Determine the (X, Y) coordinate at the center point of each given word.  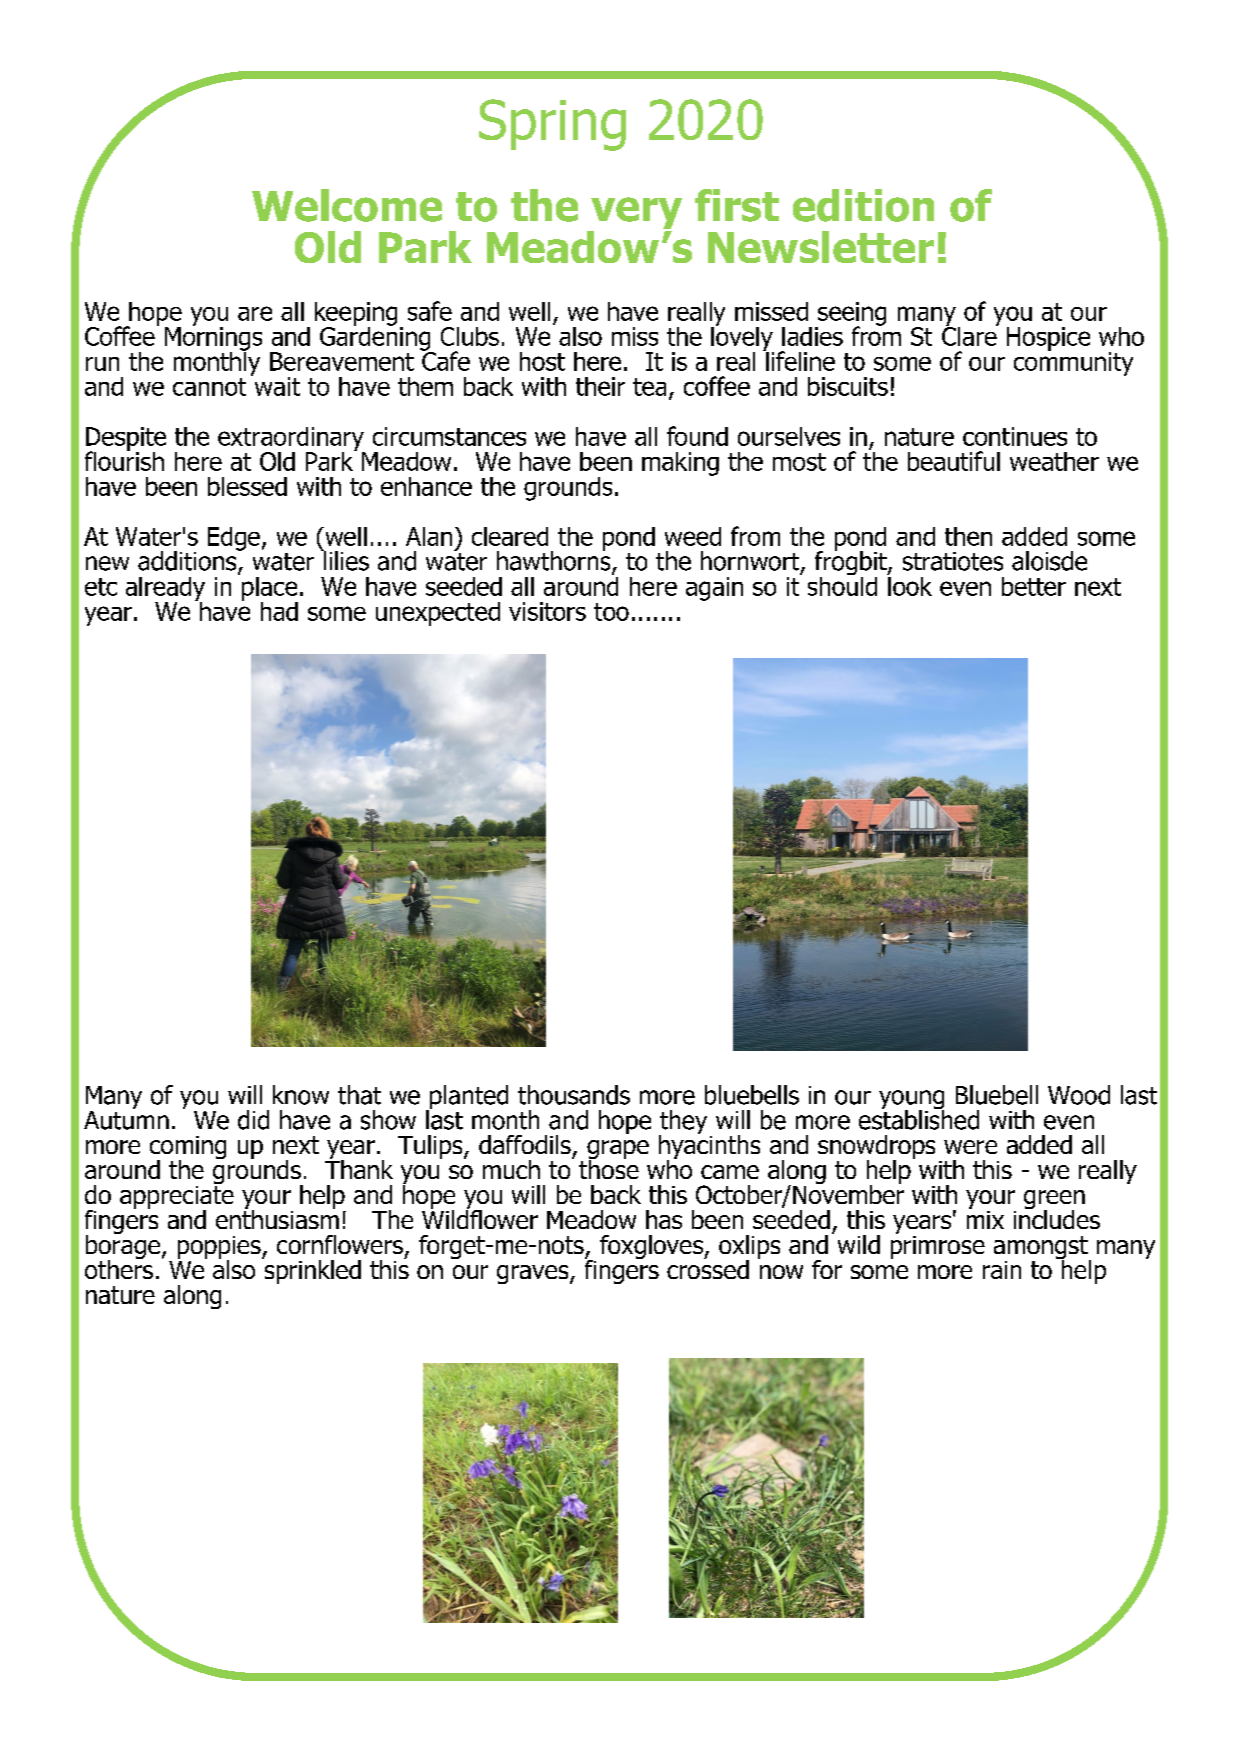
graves (534, 1274)
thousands (574, 1095)
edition (863, 205)
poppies (220, 1248)
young (911, 1101)
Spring (552, 125)
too (611, 612)
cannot (209, 387)
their (600, 386)
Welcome (347, 205)
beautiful (954, 461)
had (279, 611)
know (301, 1095)
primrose (938, 1246)
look (909, 585)
